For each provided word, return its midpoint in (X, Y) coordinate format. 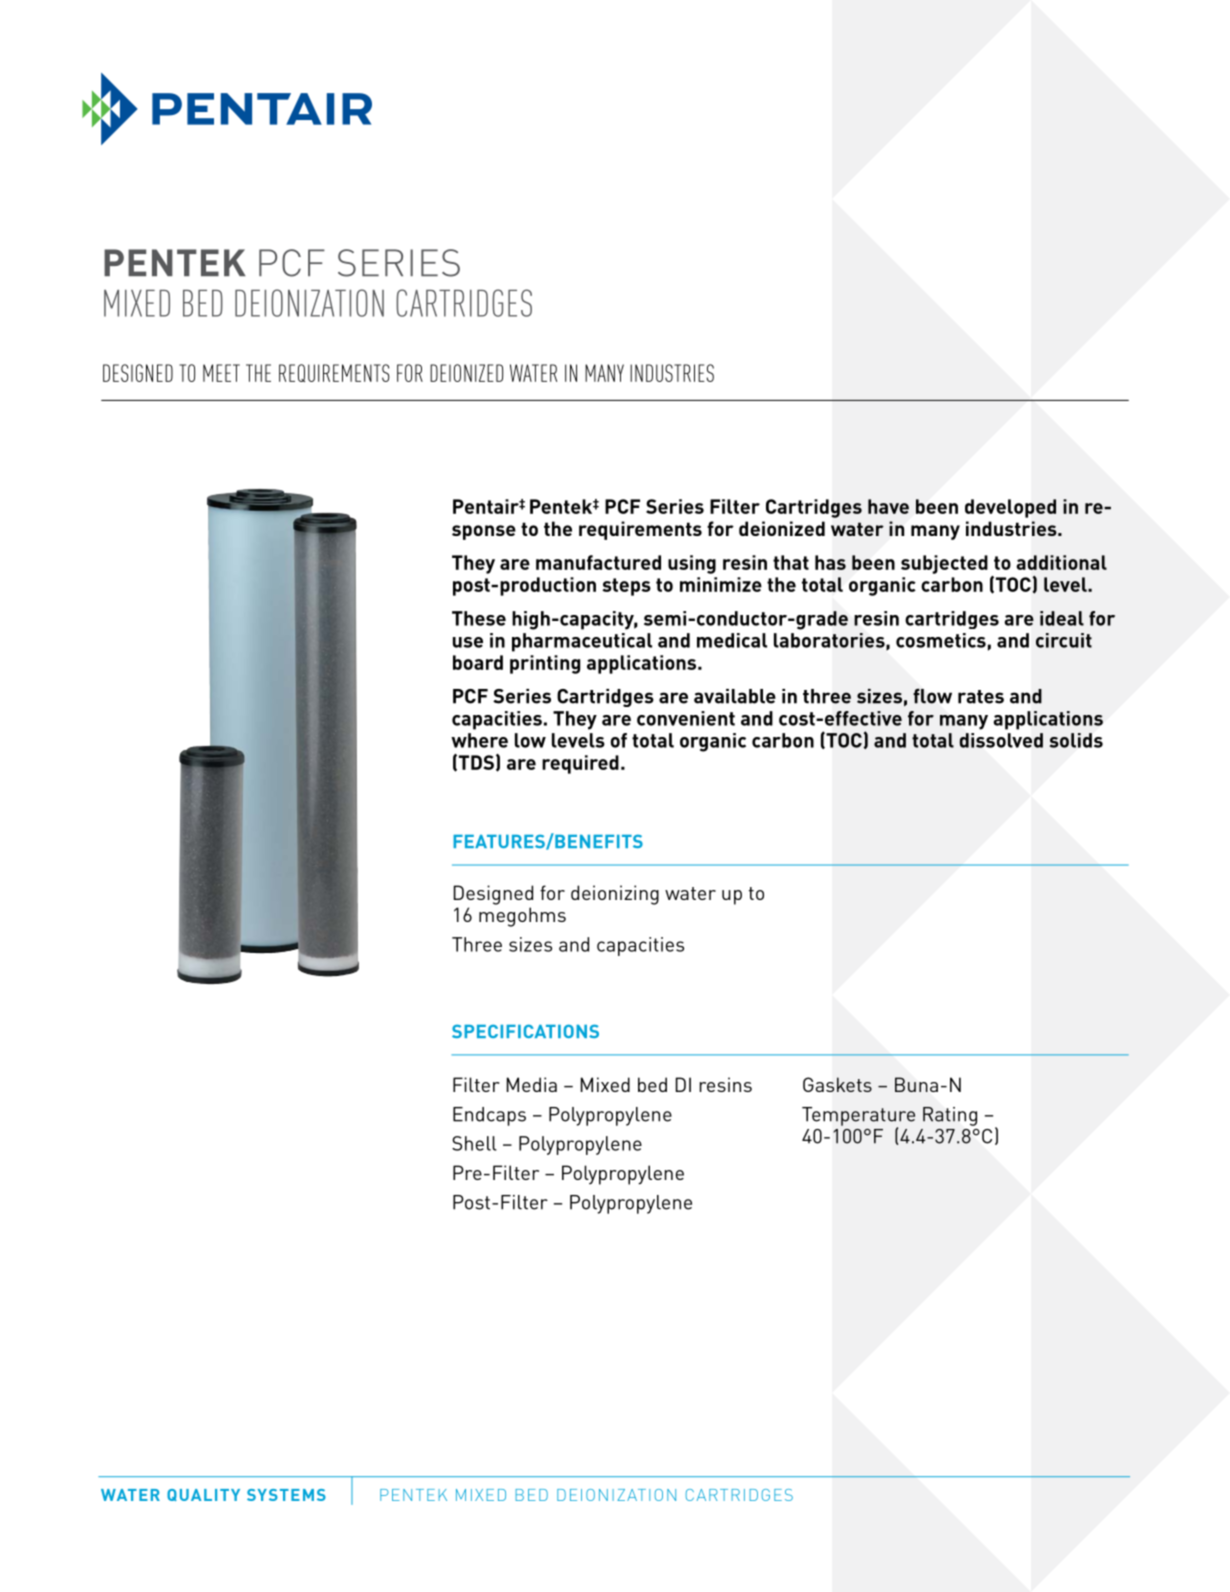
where (479, 740)
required (580, 764)
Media (532, 1084)
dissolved (1001, 740)
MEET (221, 373)
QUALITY (203, 1495)
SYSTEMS (286, 1495)
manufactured (598, 562)
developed (1010, 508)
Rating (950, 1116)
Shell (474, 1143)
